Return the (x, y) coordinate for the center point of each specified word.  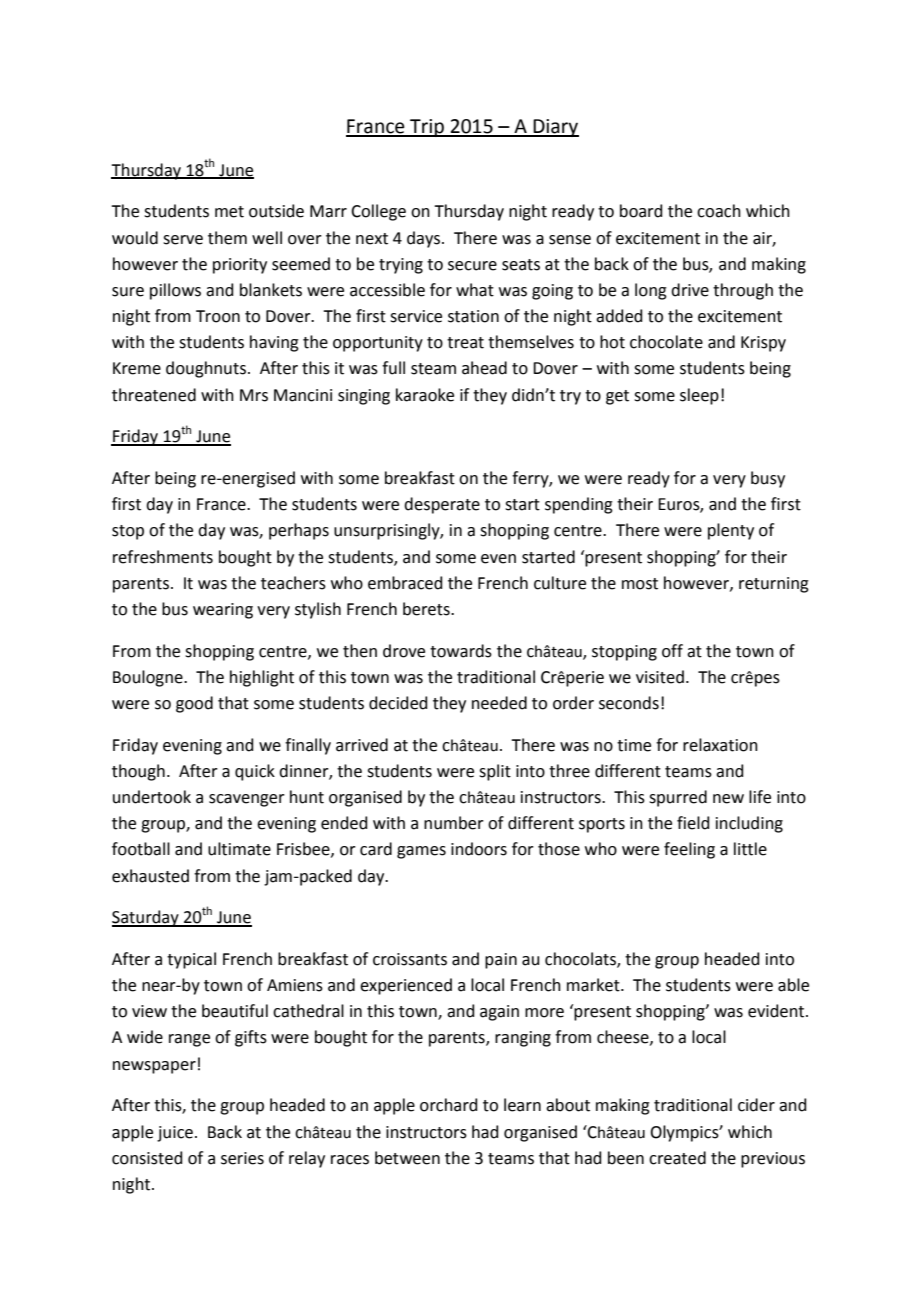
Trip (427, 128)
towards (461, 651)
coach (719, 211)
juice (175, 1134)
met (229, 212)
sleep (699, 396)
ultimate (239, 849)
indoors (479, 849)
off (672, 651)
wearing (223, 611)
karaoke (425, 395)
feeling (689, 850)
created (677, 1158)
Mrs (254, 395)
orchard (449, 1105)
